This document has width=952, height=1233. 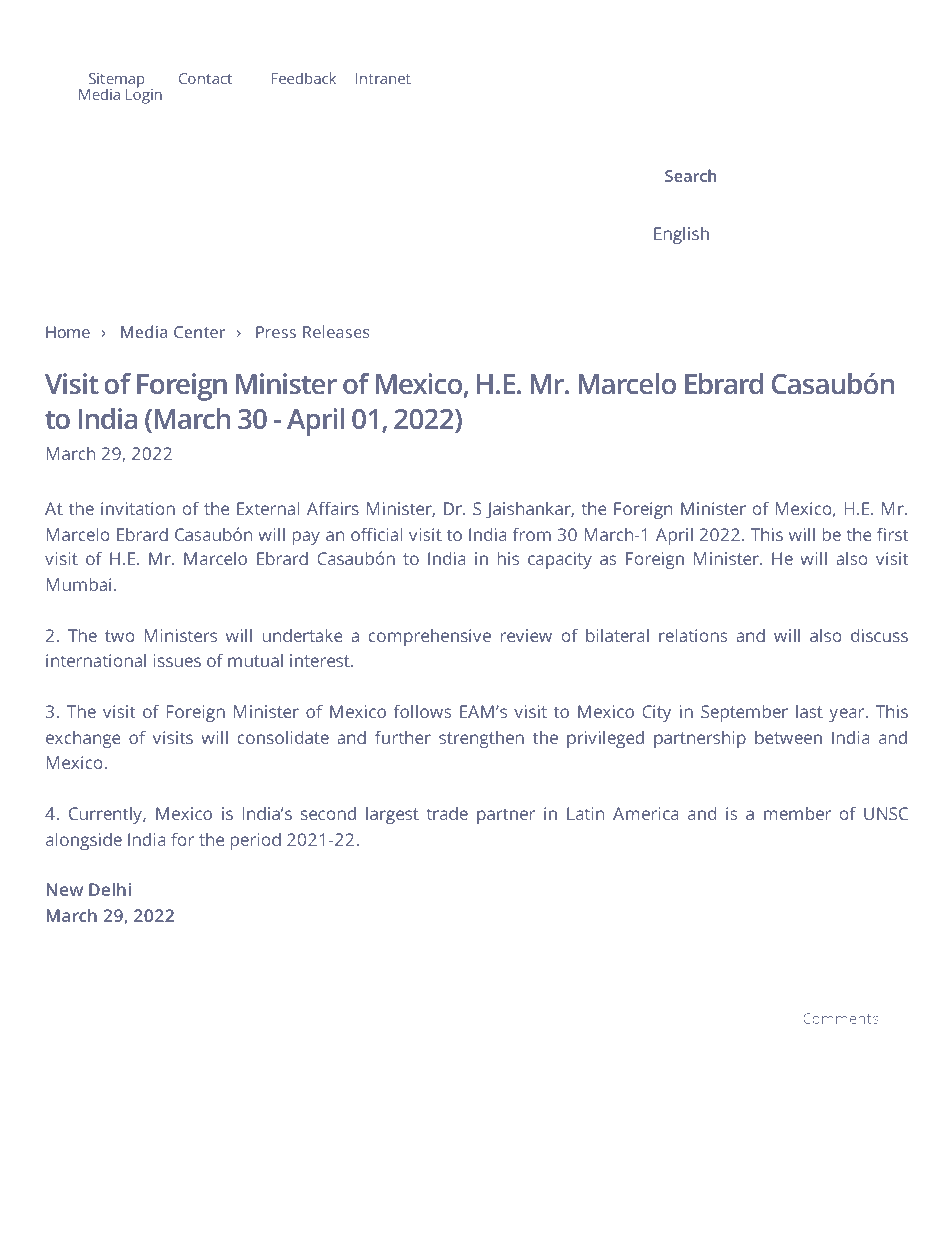 What do you see at coordinates (893, 534) in the document?
I see `first` at bounding box center [893, 534].
